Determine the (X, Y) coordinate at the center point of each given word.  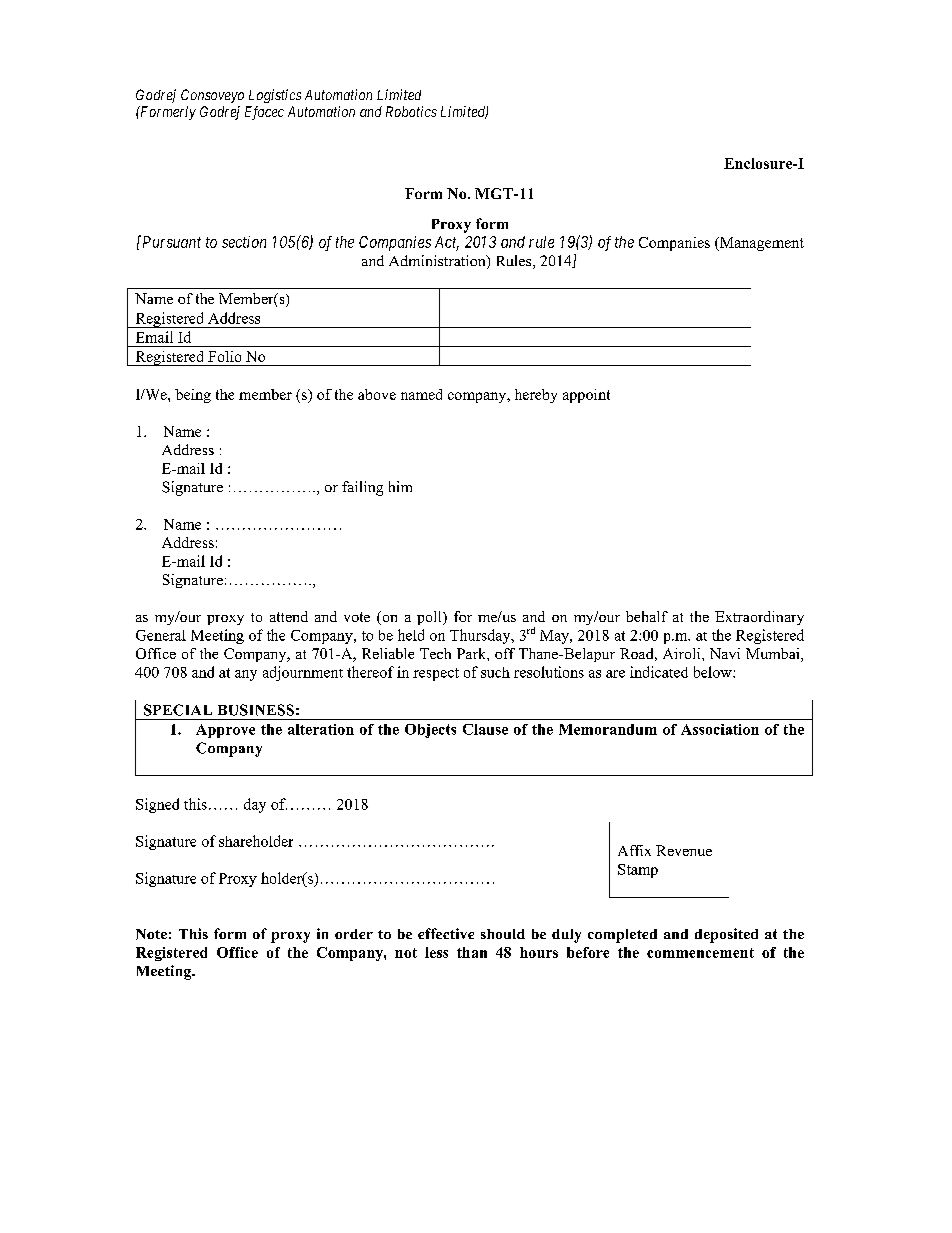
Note (151, 934)
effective (446, 933)
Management (761, 244)
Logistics (275, 96)
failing (362, 488)
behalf (647, 616)
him (400, 486)
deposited (726, 935)
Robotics (411, 111)
